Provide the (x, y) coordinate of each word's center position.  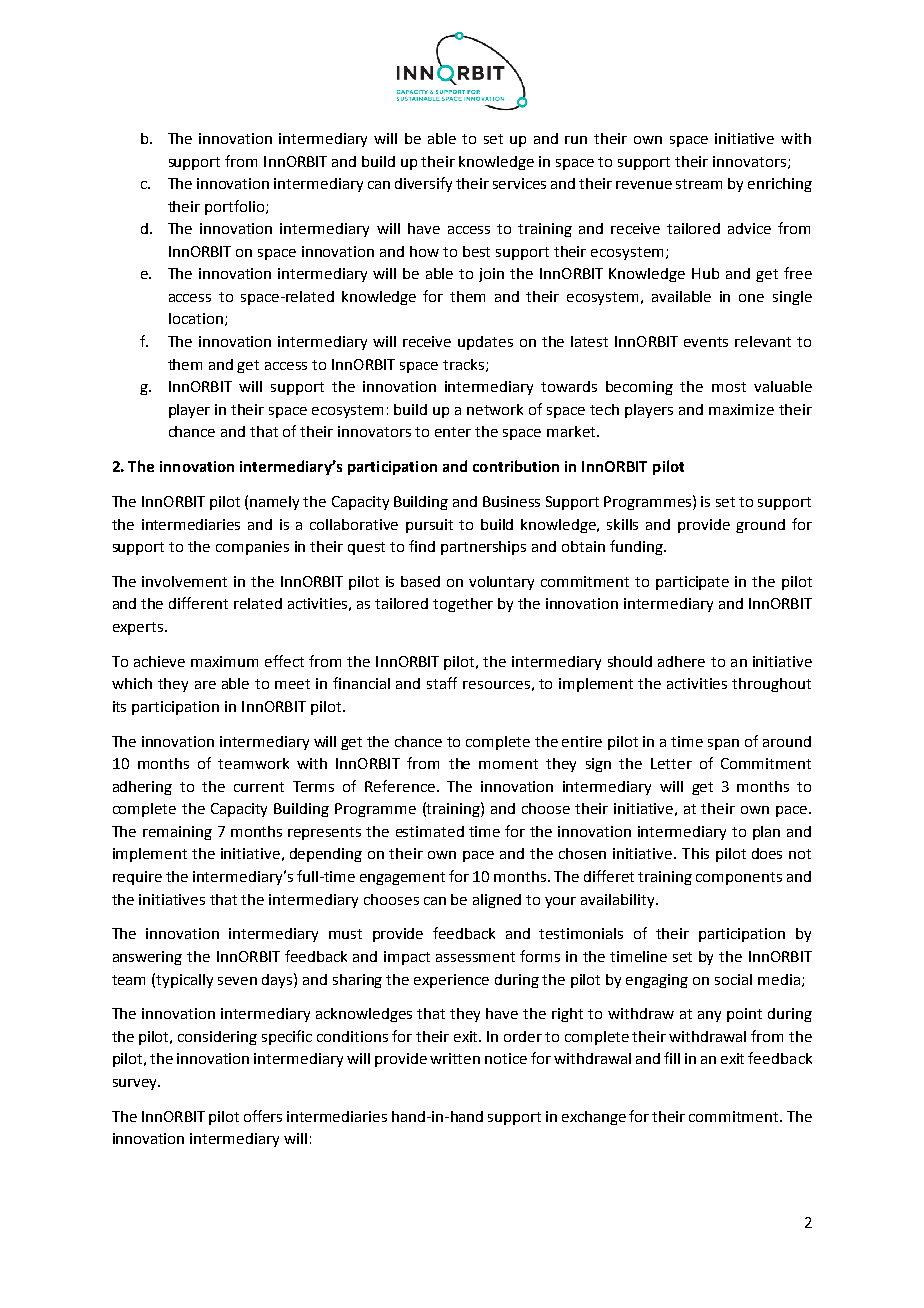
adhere (681, 661)
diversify (423, 184)
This (695, 853)
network (495, 409)
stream (699, 184)
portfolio (236, 207)
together (463, 605)
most (729, 387)
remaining (177, 833)
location (196, 318)
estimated (430, 831)
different (198, 603)
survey (136, 1084)
